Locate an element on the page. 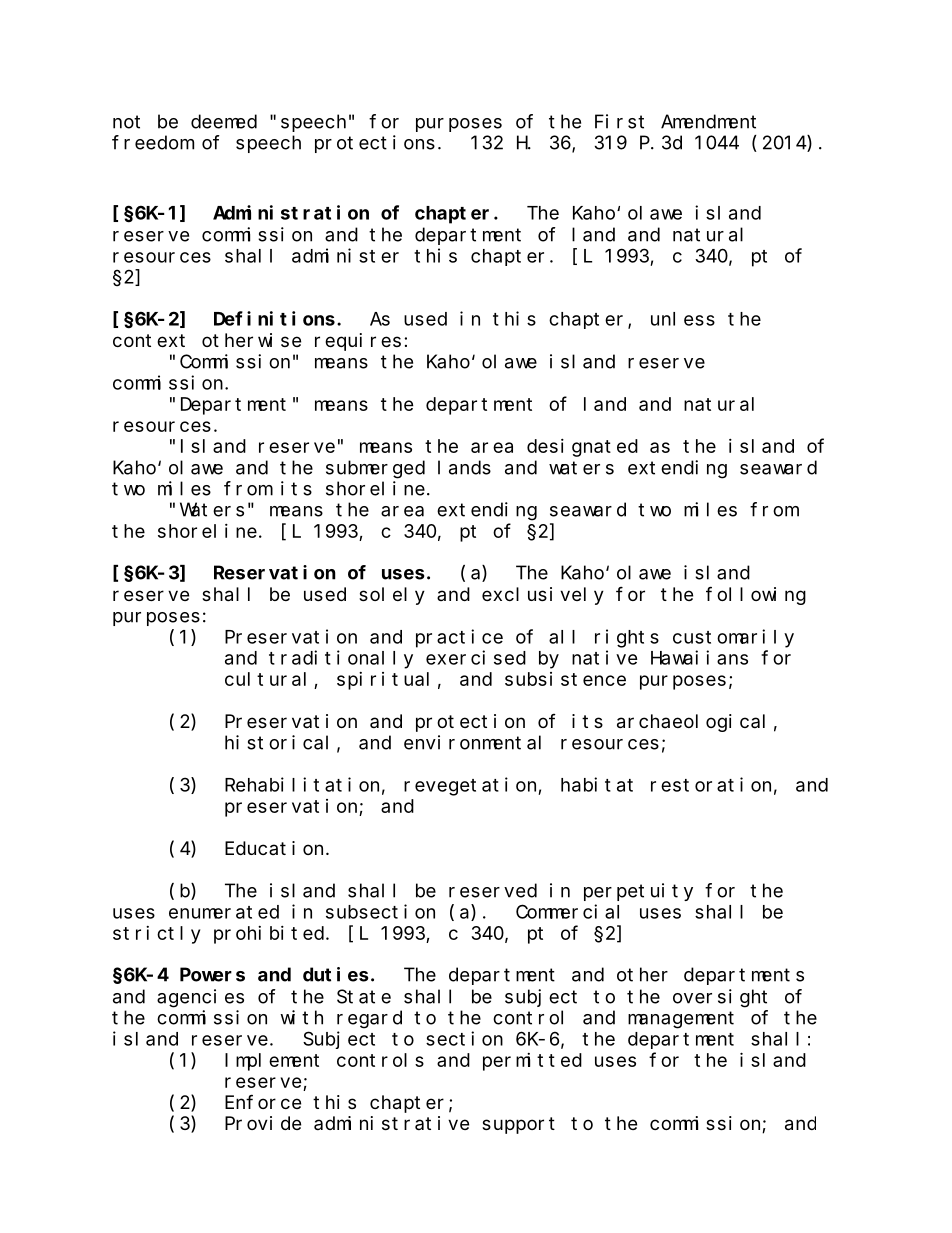 The height and width of the page is (1233, 952). designated is located at coordinates (582, 448).
